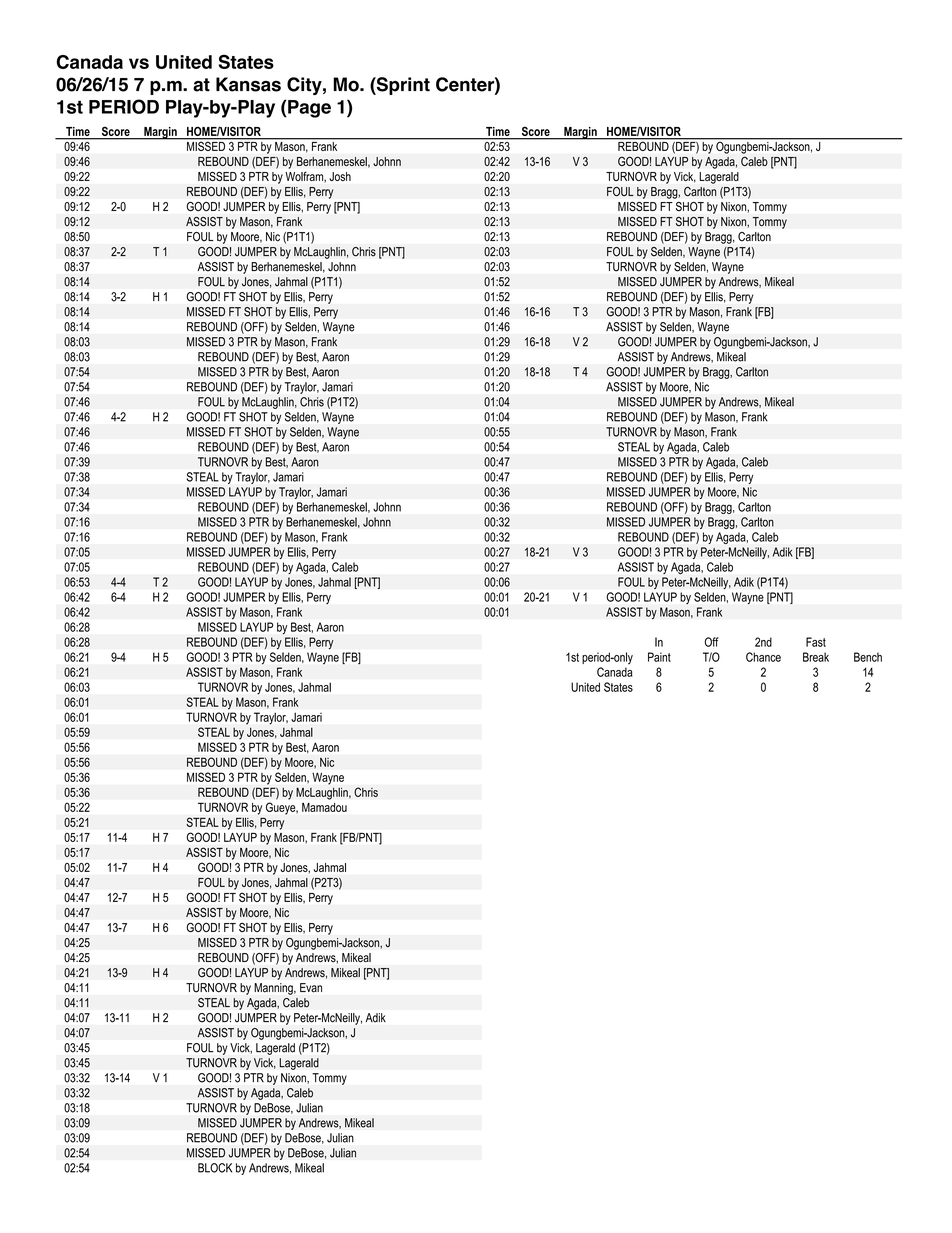 Image resolution: width=952 pixels, height=1233 pixels. I want to click on Chance, so click(763, 657).
